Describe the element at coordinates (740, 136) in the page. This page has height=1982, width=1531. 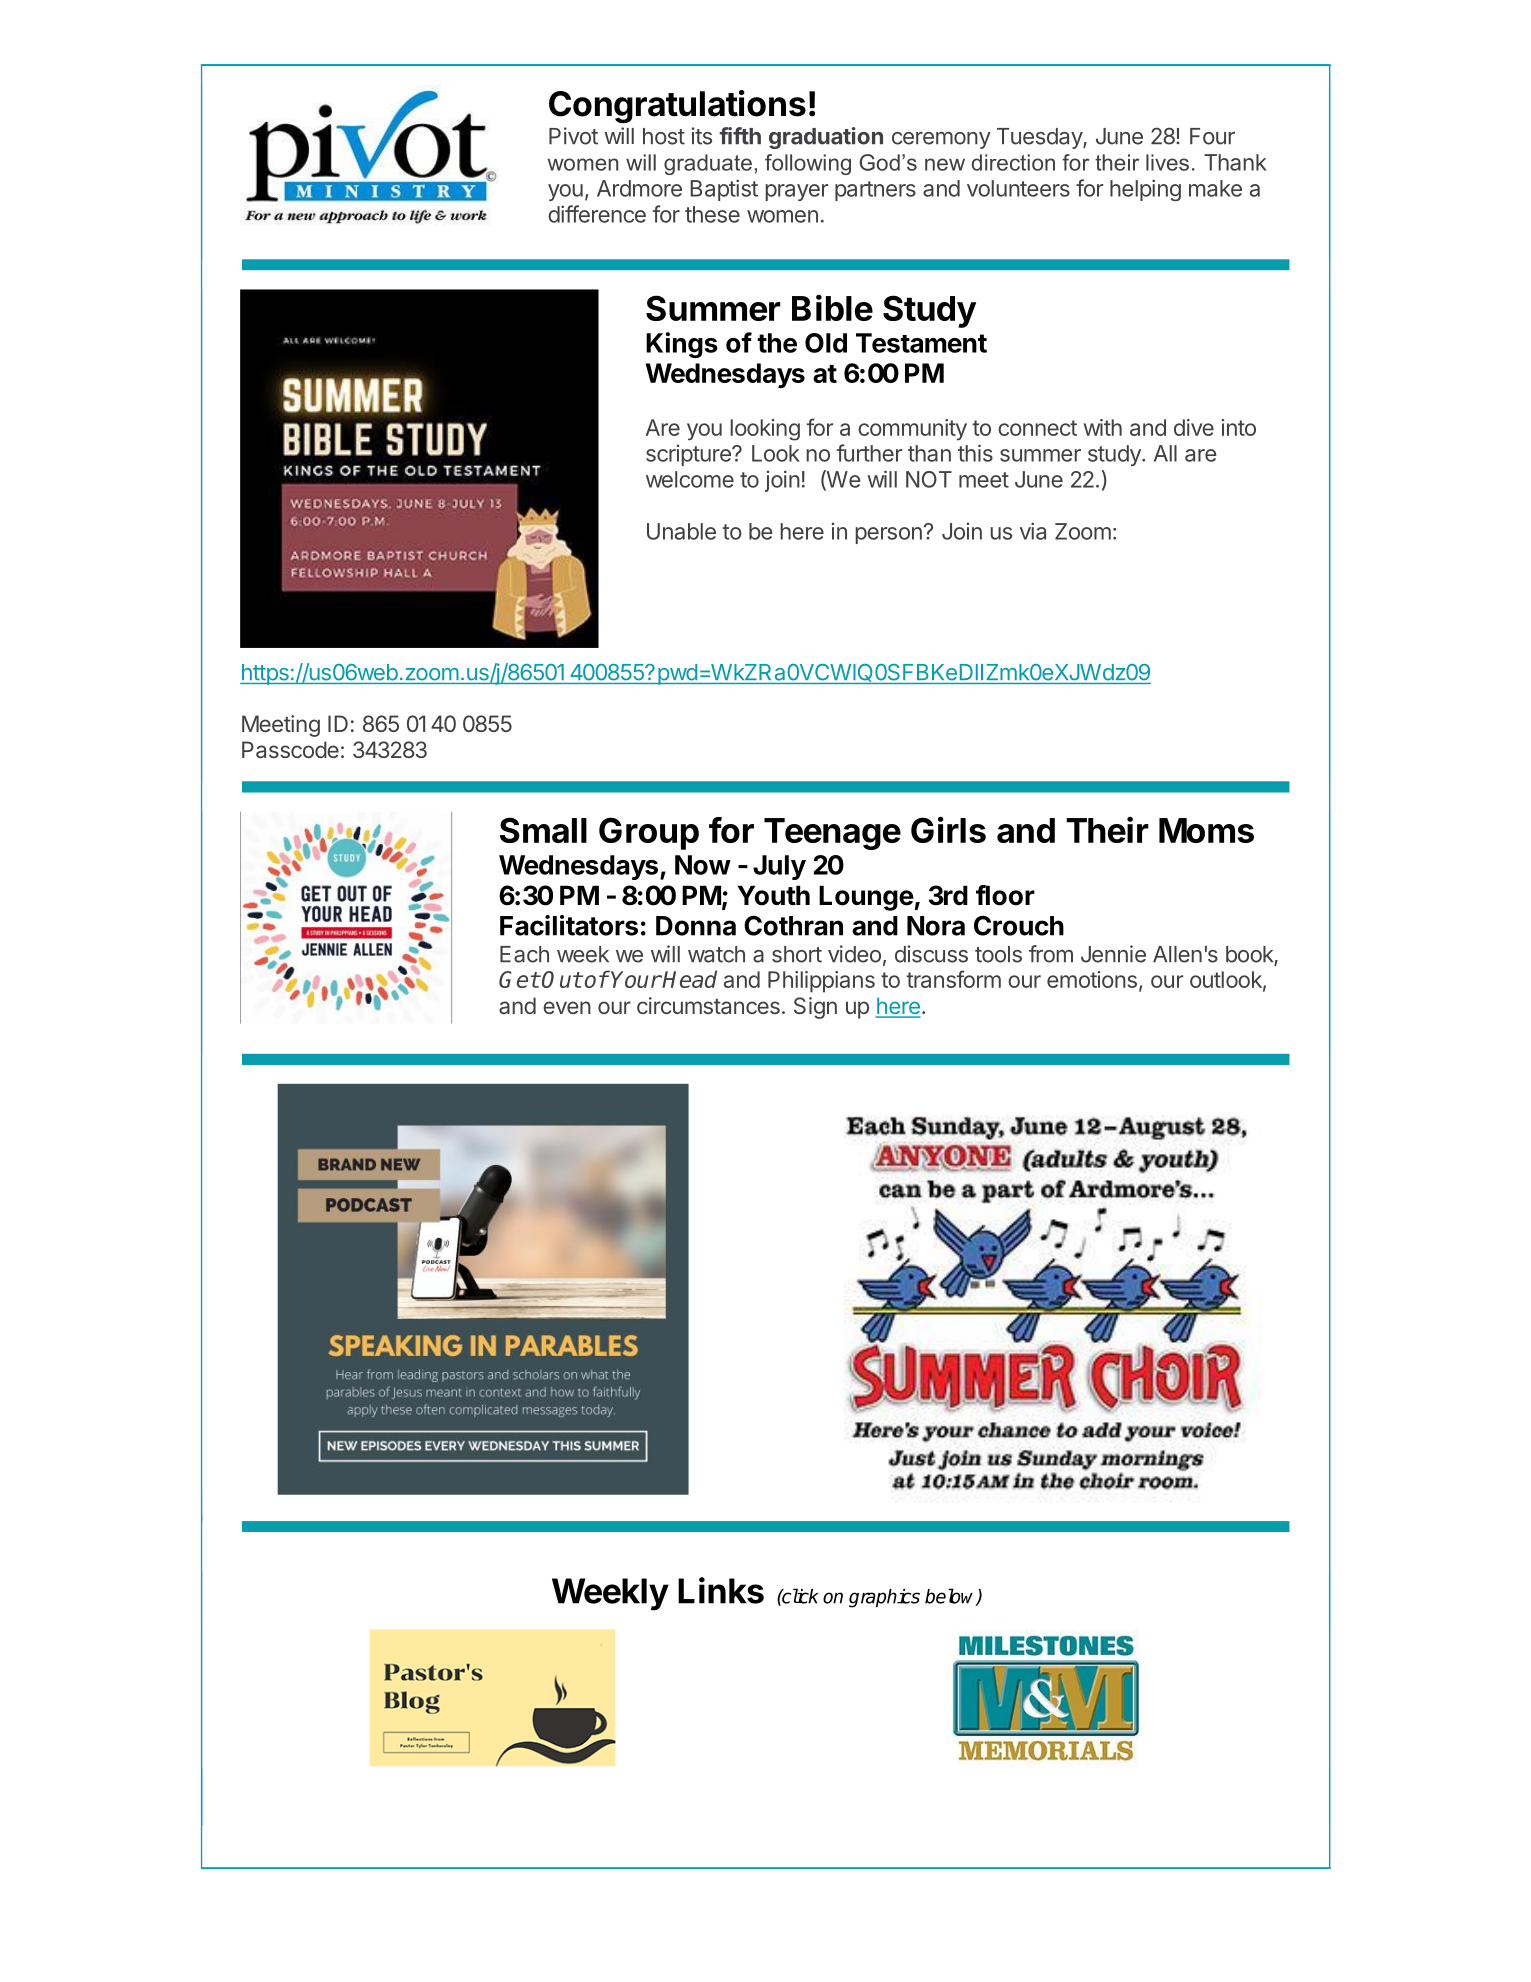
I see `fifth` at that location.
